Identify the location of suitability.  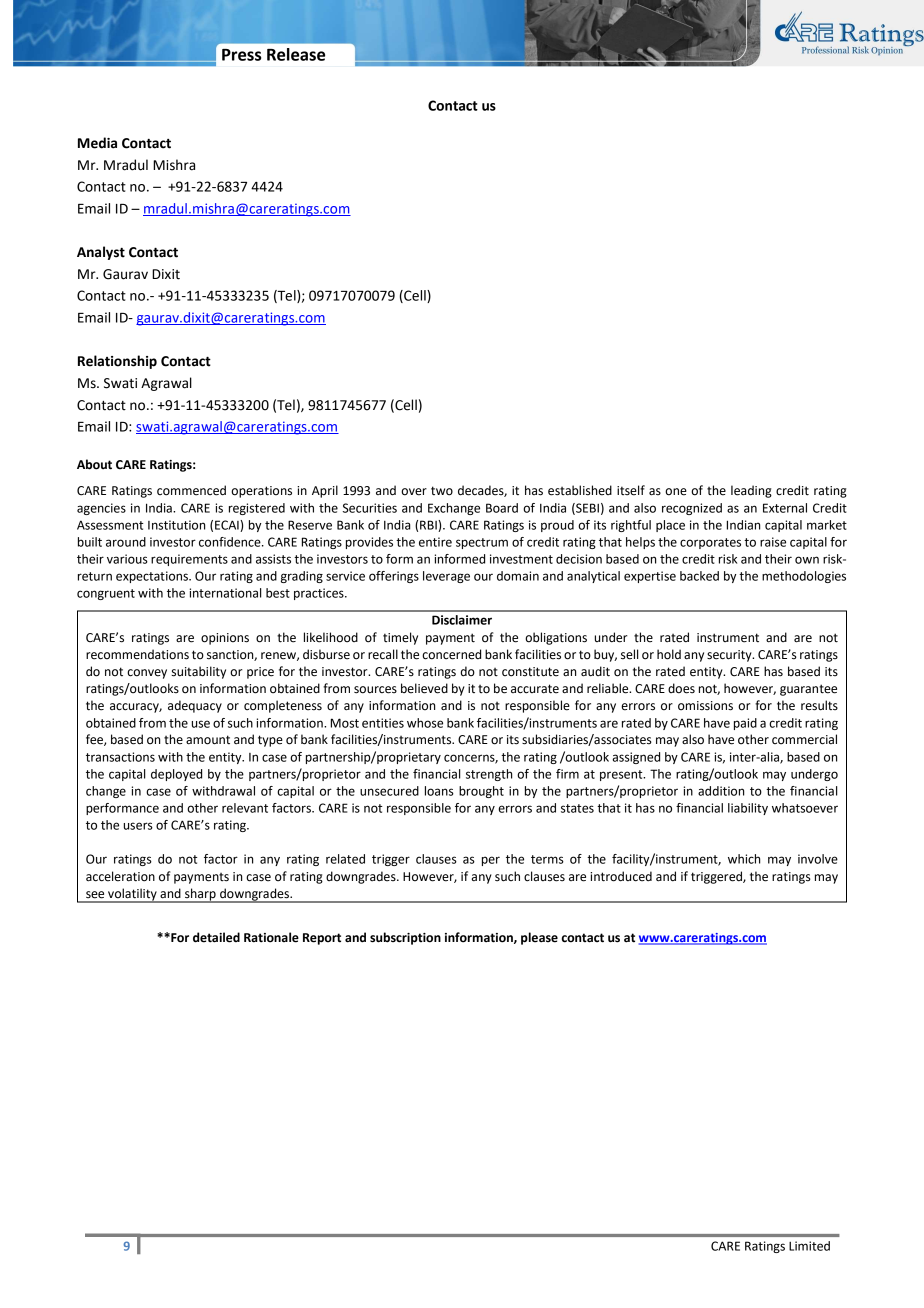
(198, 672).
